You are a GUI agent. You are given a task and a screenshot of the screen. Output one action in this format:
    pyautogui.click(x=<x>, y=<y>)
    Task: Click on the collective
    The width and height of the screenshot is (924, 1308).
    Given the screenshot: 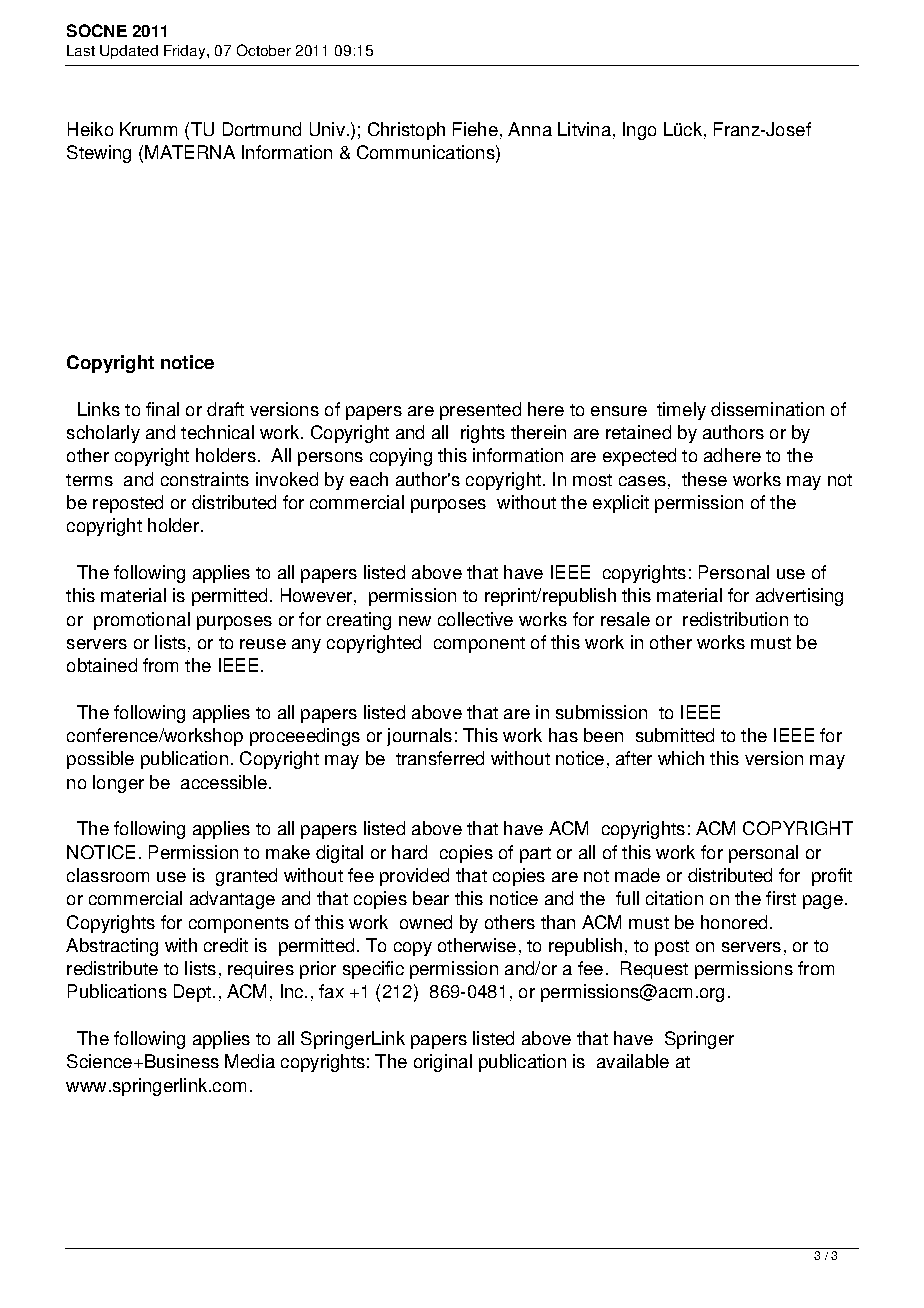 What is the action you would take?
    pyautogui.click(x=475, y=619)
